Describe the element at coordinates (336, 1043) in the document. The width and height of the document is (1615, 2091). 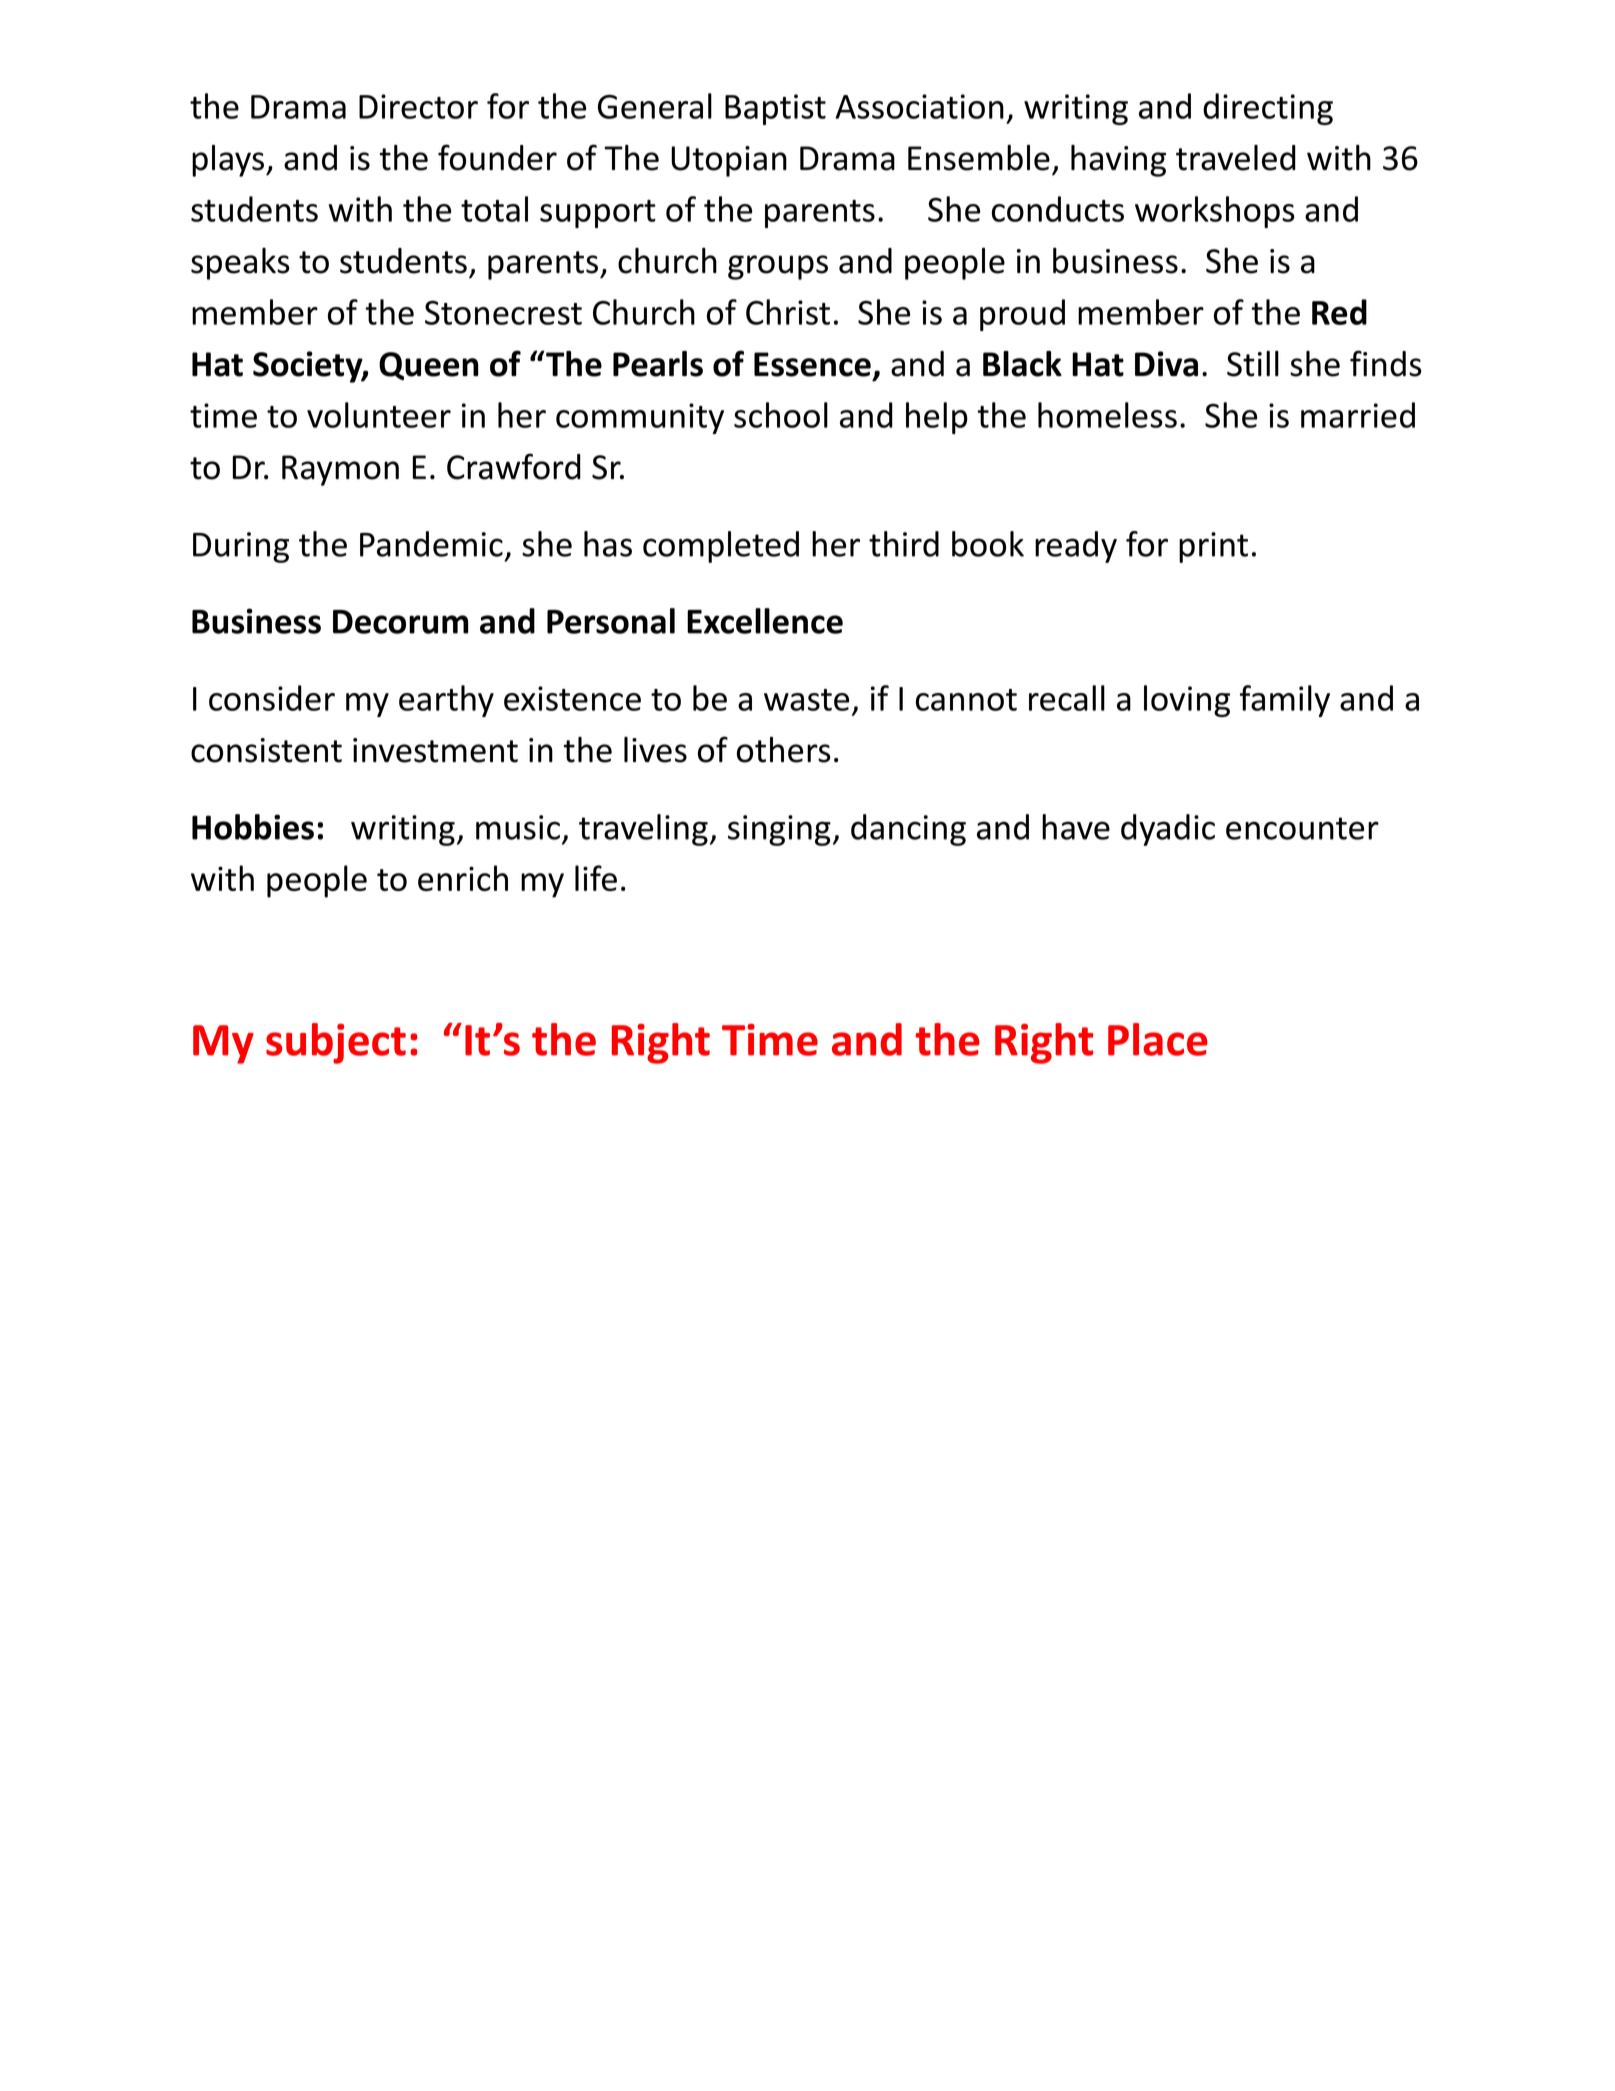
I see `subject` at that location.
